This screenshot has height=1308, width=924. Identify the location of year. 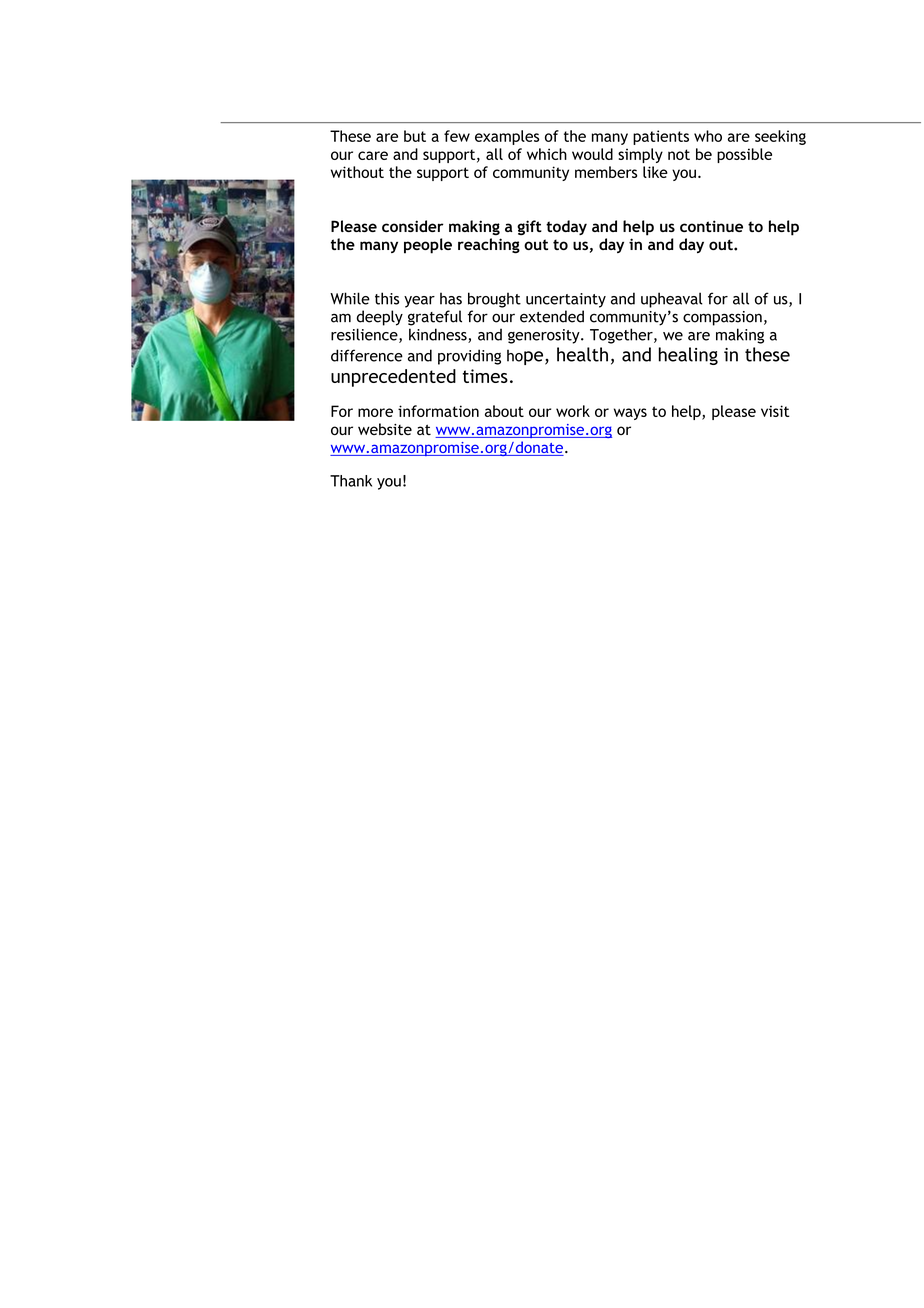
(419, 302).
